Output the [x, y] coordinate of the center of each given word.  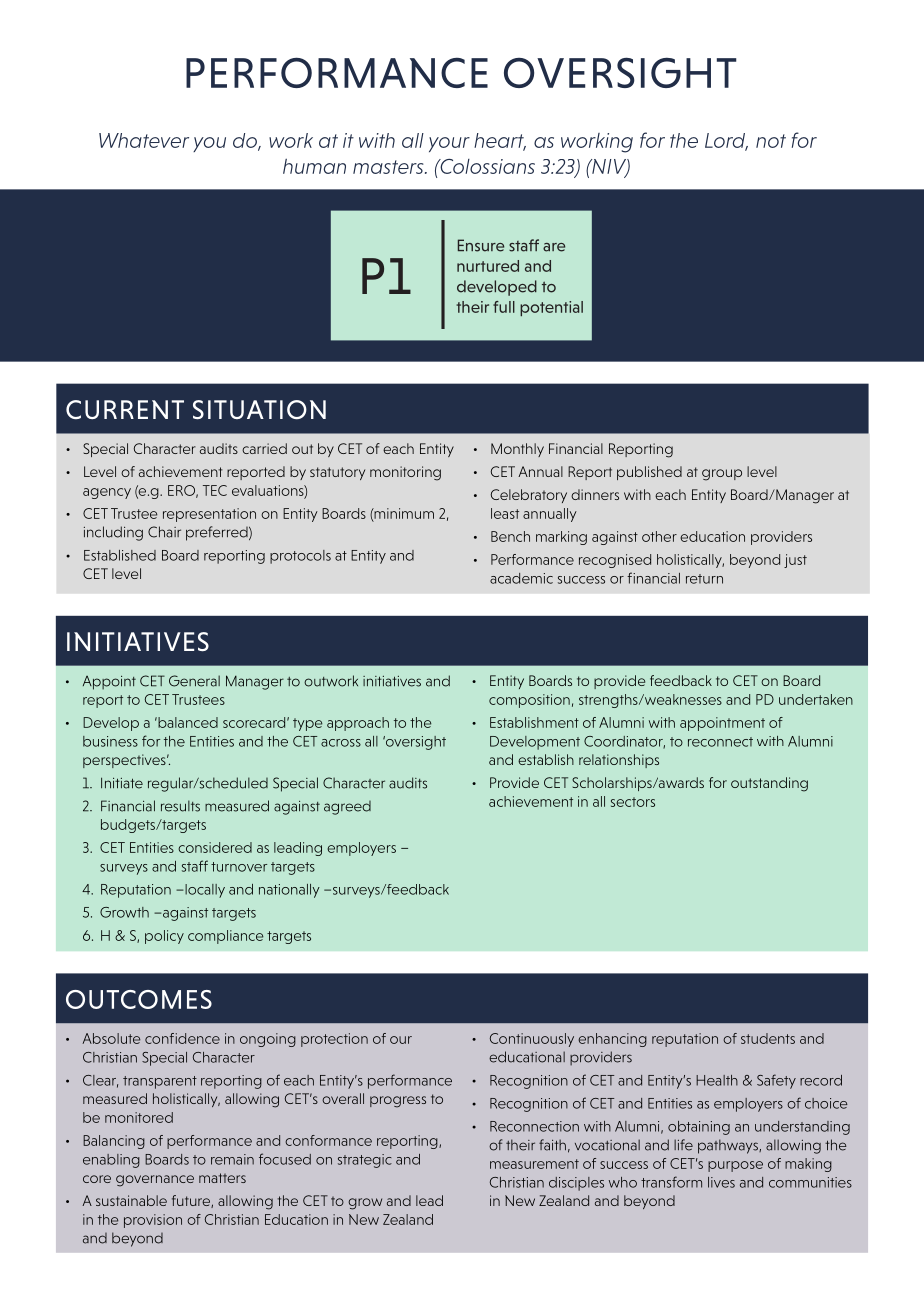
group [722, 475]
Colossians [486, 166]
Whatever [144, 140]
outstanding [769, 784]
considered [215, 847]
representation [209, 515]
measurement [534, 1164]
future [192, 1201]
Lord [726, 141]
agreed [347, 808]
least [505, 513]
